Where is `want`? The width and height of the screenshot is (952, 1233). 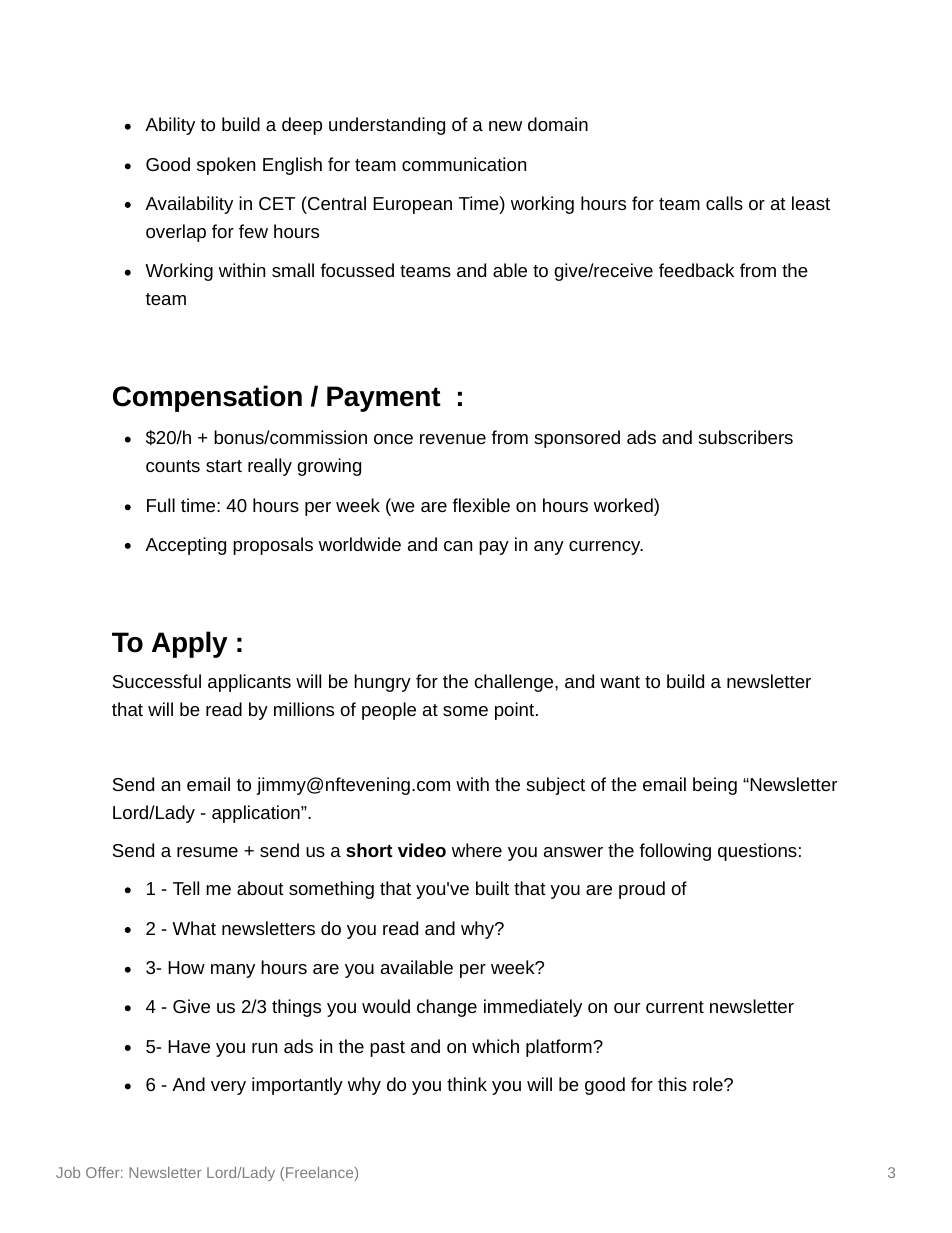 want is located at coordinates (620, 682).
